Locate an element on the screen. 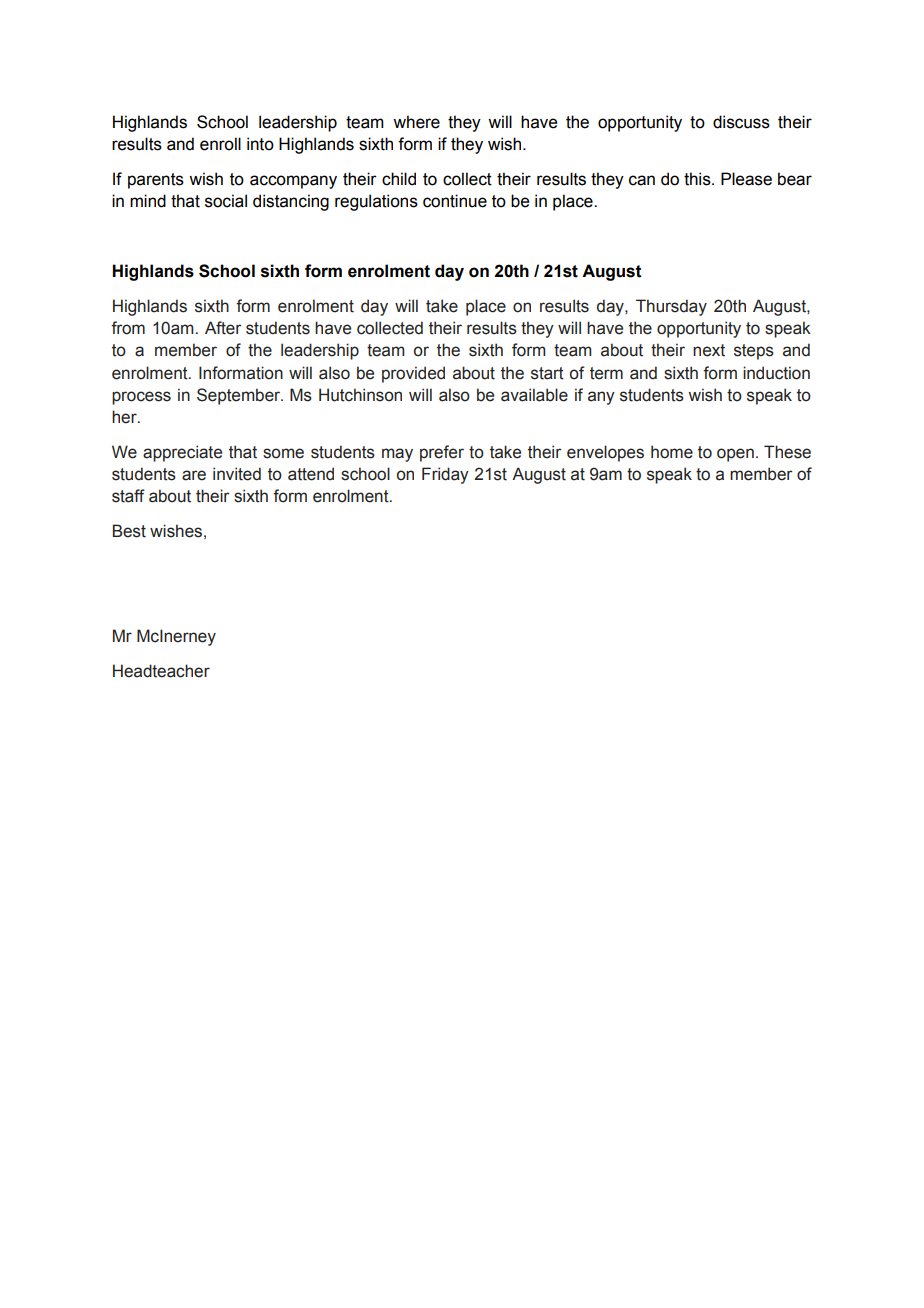  Best is located at coordinates (129, 531).
